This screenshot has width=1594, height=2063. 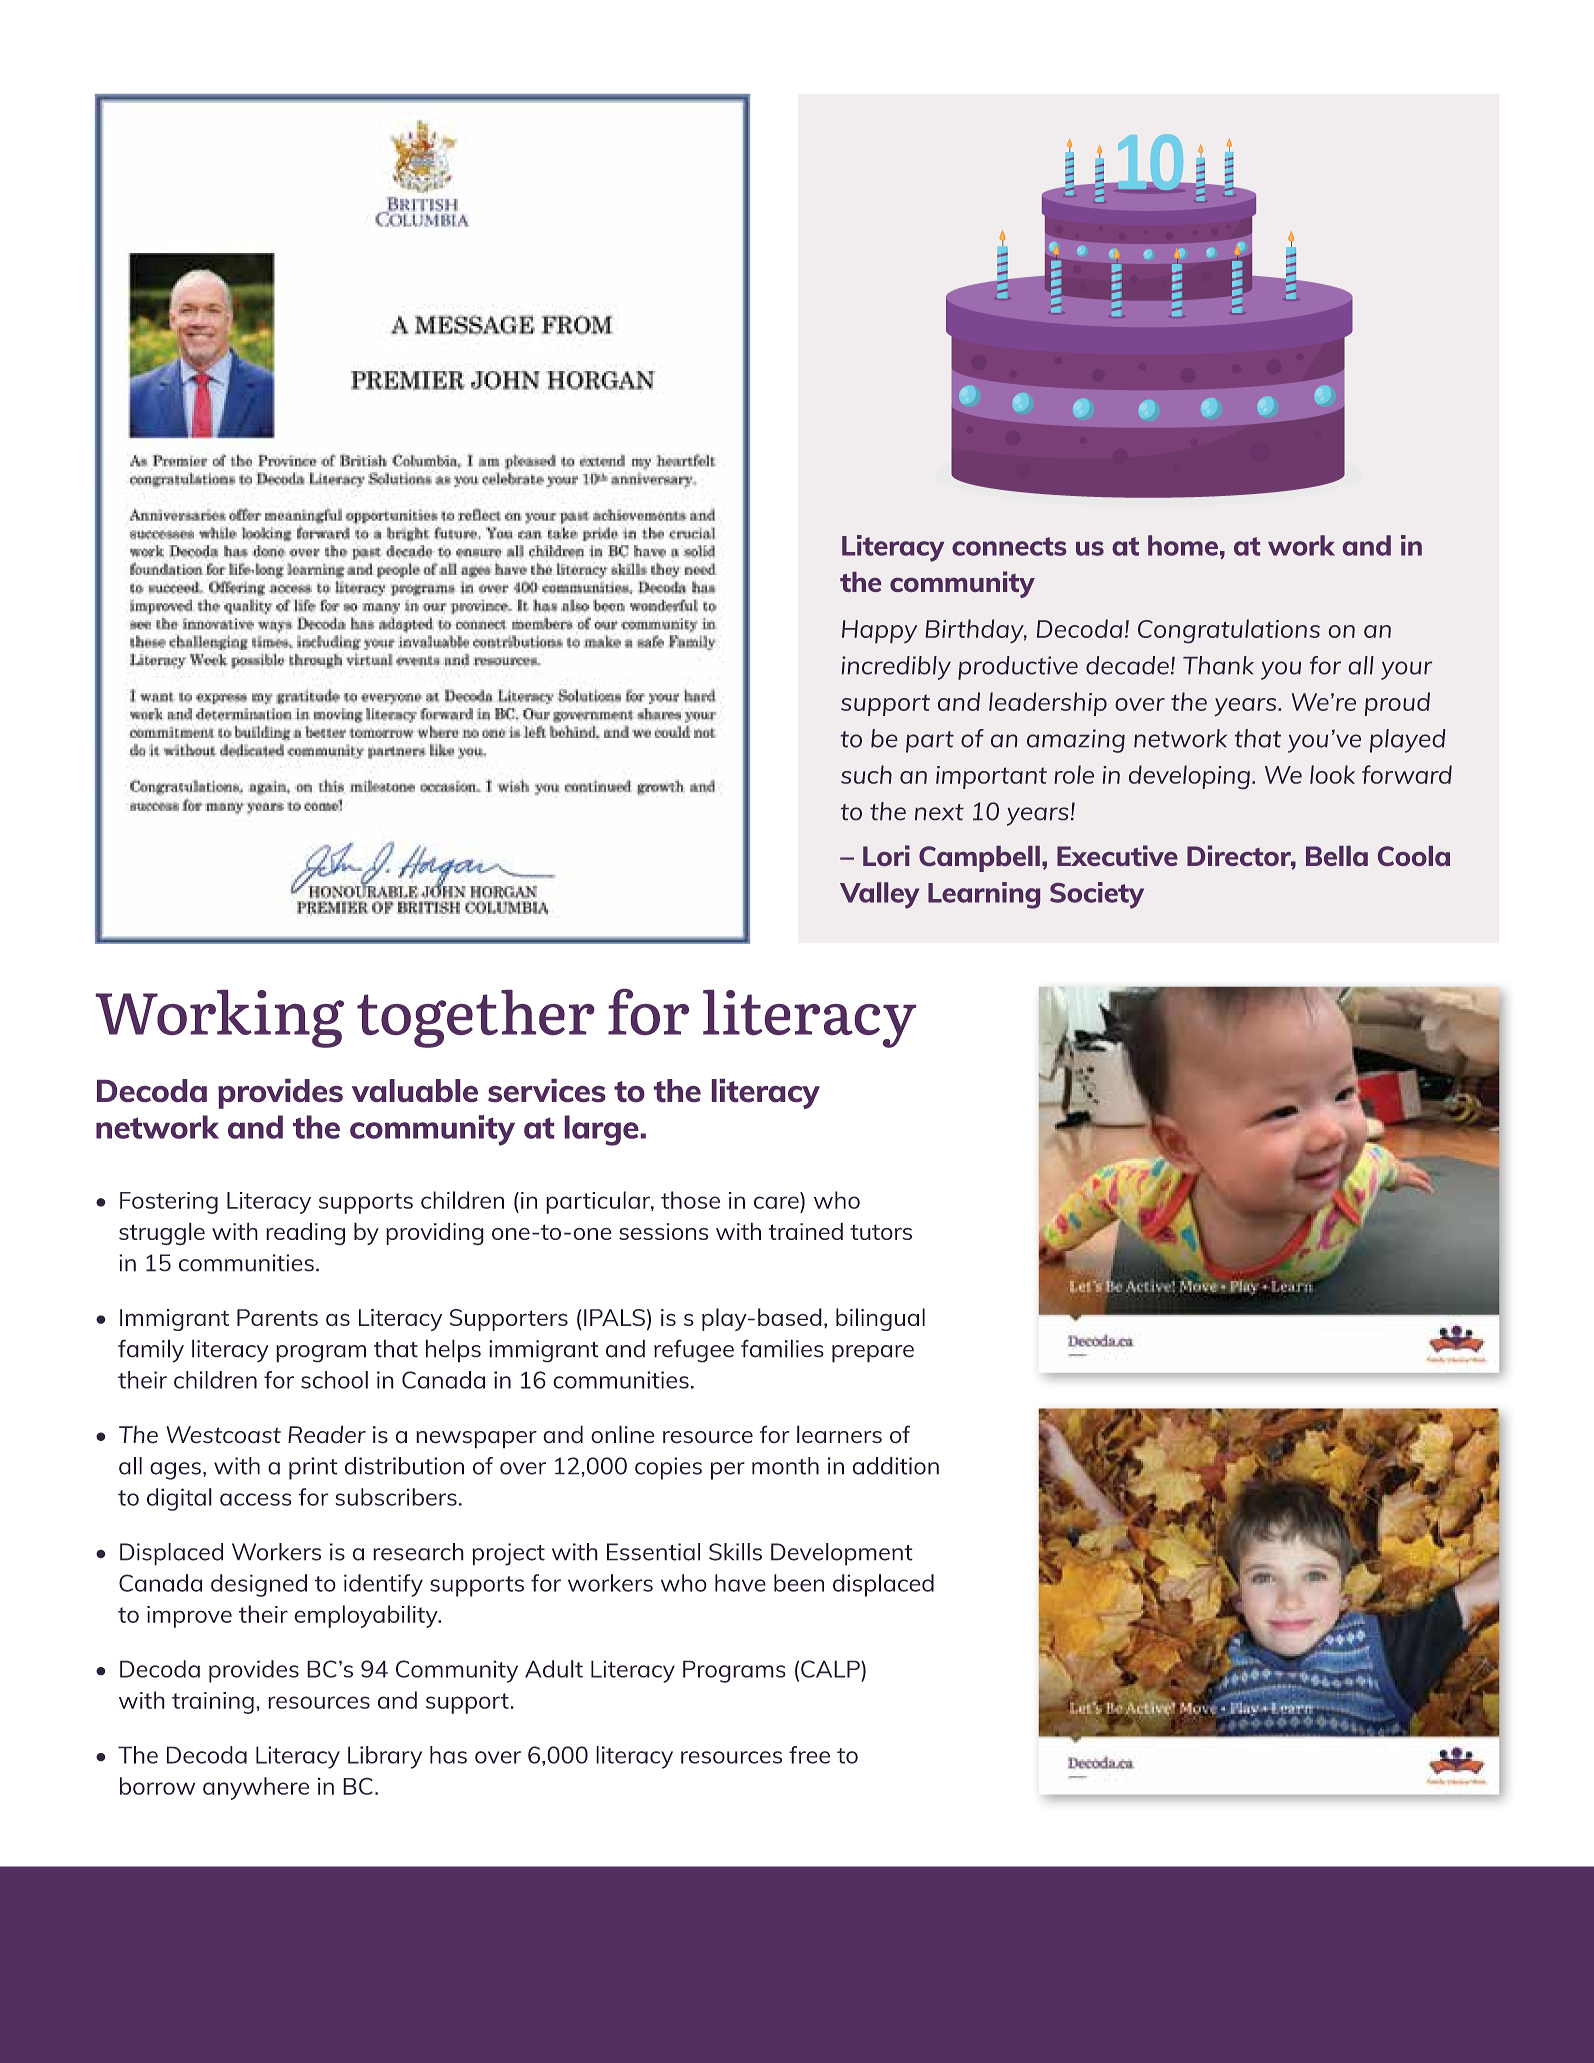 I want to click on Congratulations, so click(x=1229, y=631).
